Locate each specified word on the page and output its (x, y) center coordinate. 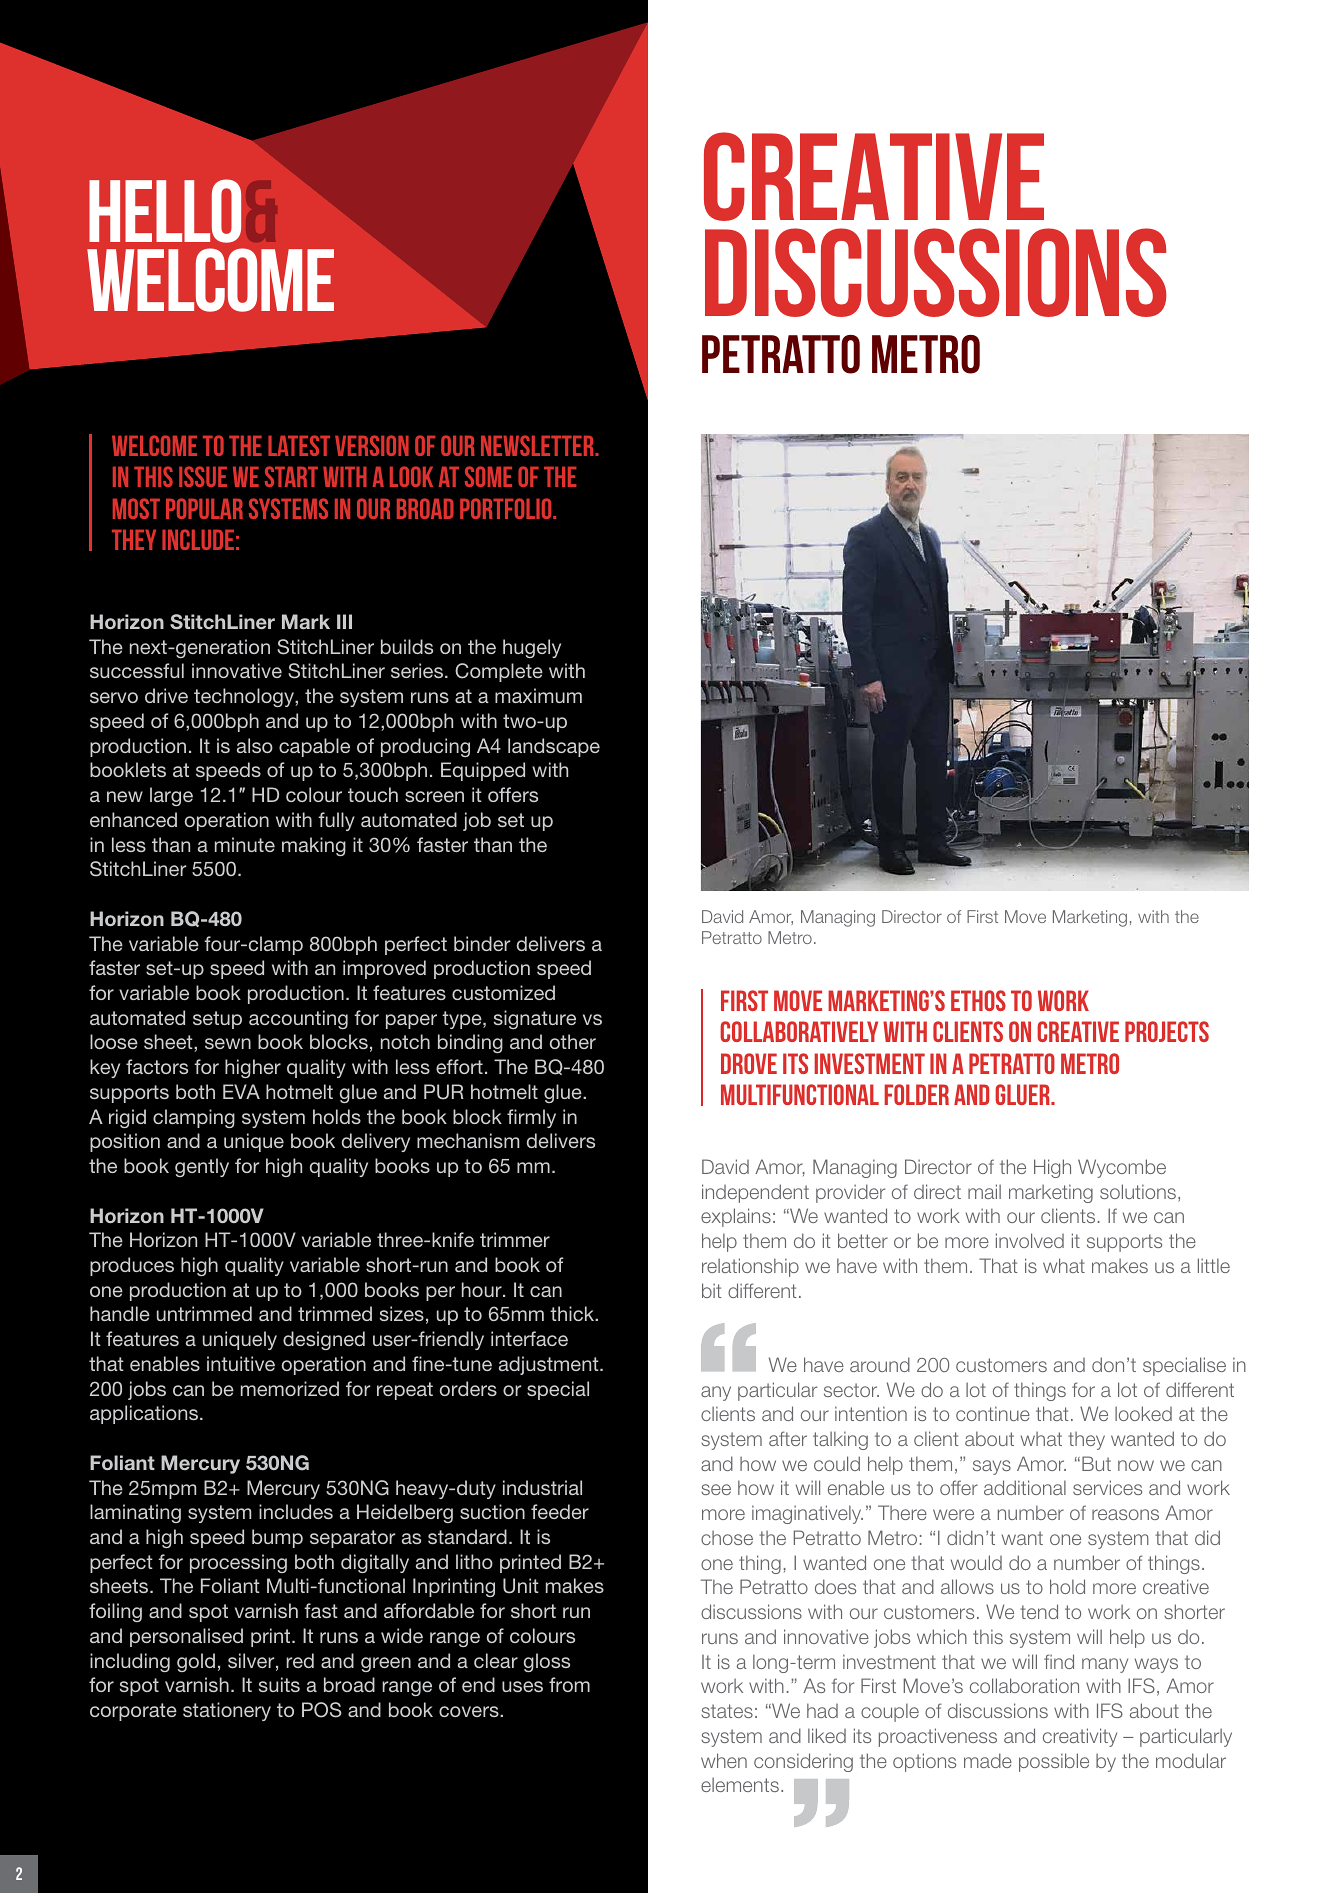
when (724, 1760)
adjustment (550, 1365)
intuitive (241, 1363)
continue (993, 1413)
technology (245, 697)
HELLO (165, 211)
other (573, 1041)
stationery (227, 1711)
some (488, 476)
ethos (978, 1000)
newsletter (538, 445)
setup (217, 1020)
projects (1167, 1031)
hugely (532, 648)
